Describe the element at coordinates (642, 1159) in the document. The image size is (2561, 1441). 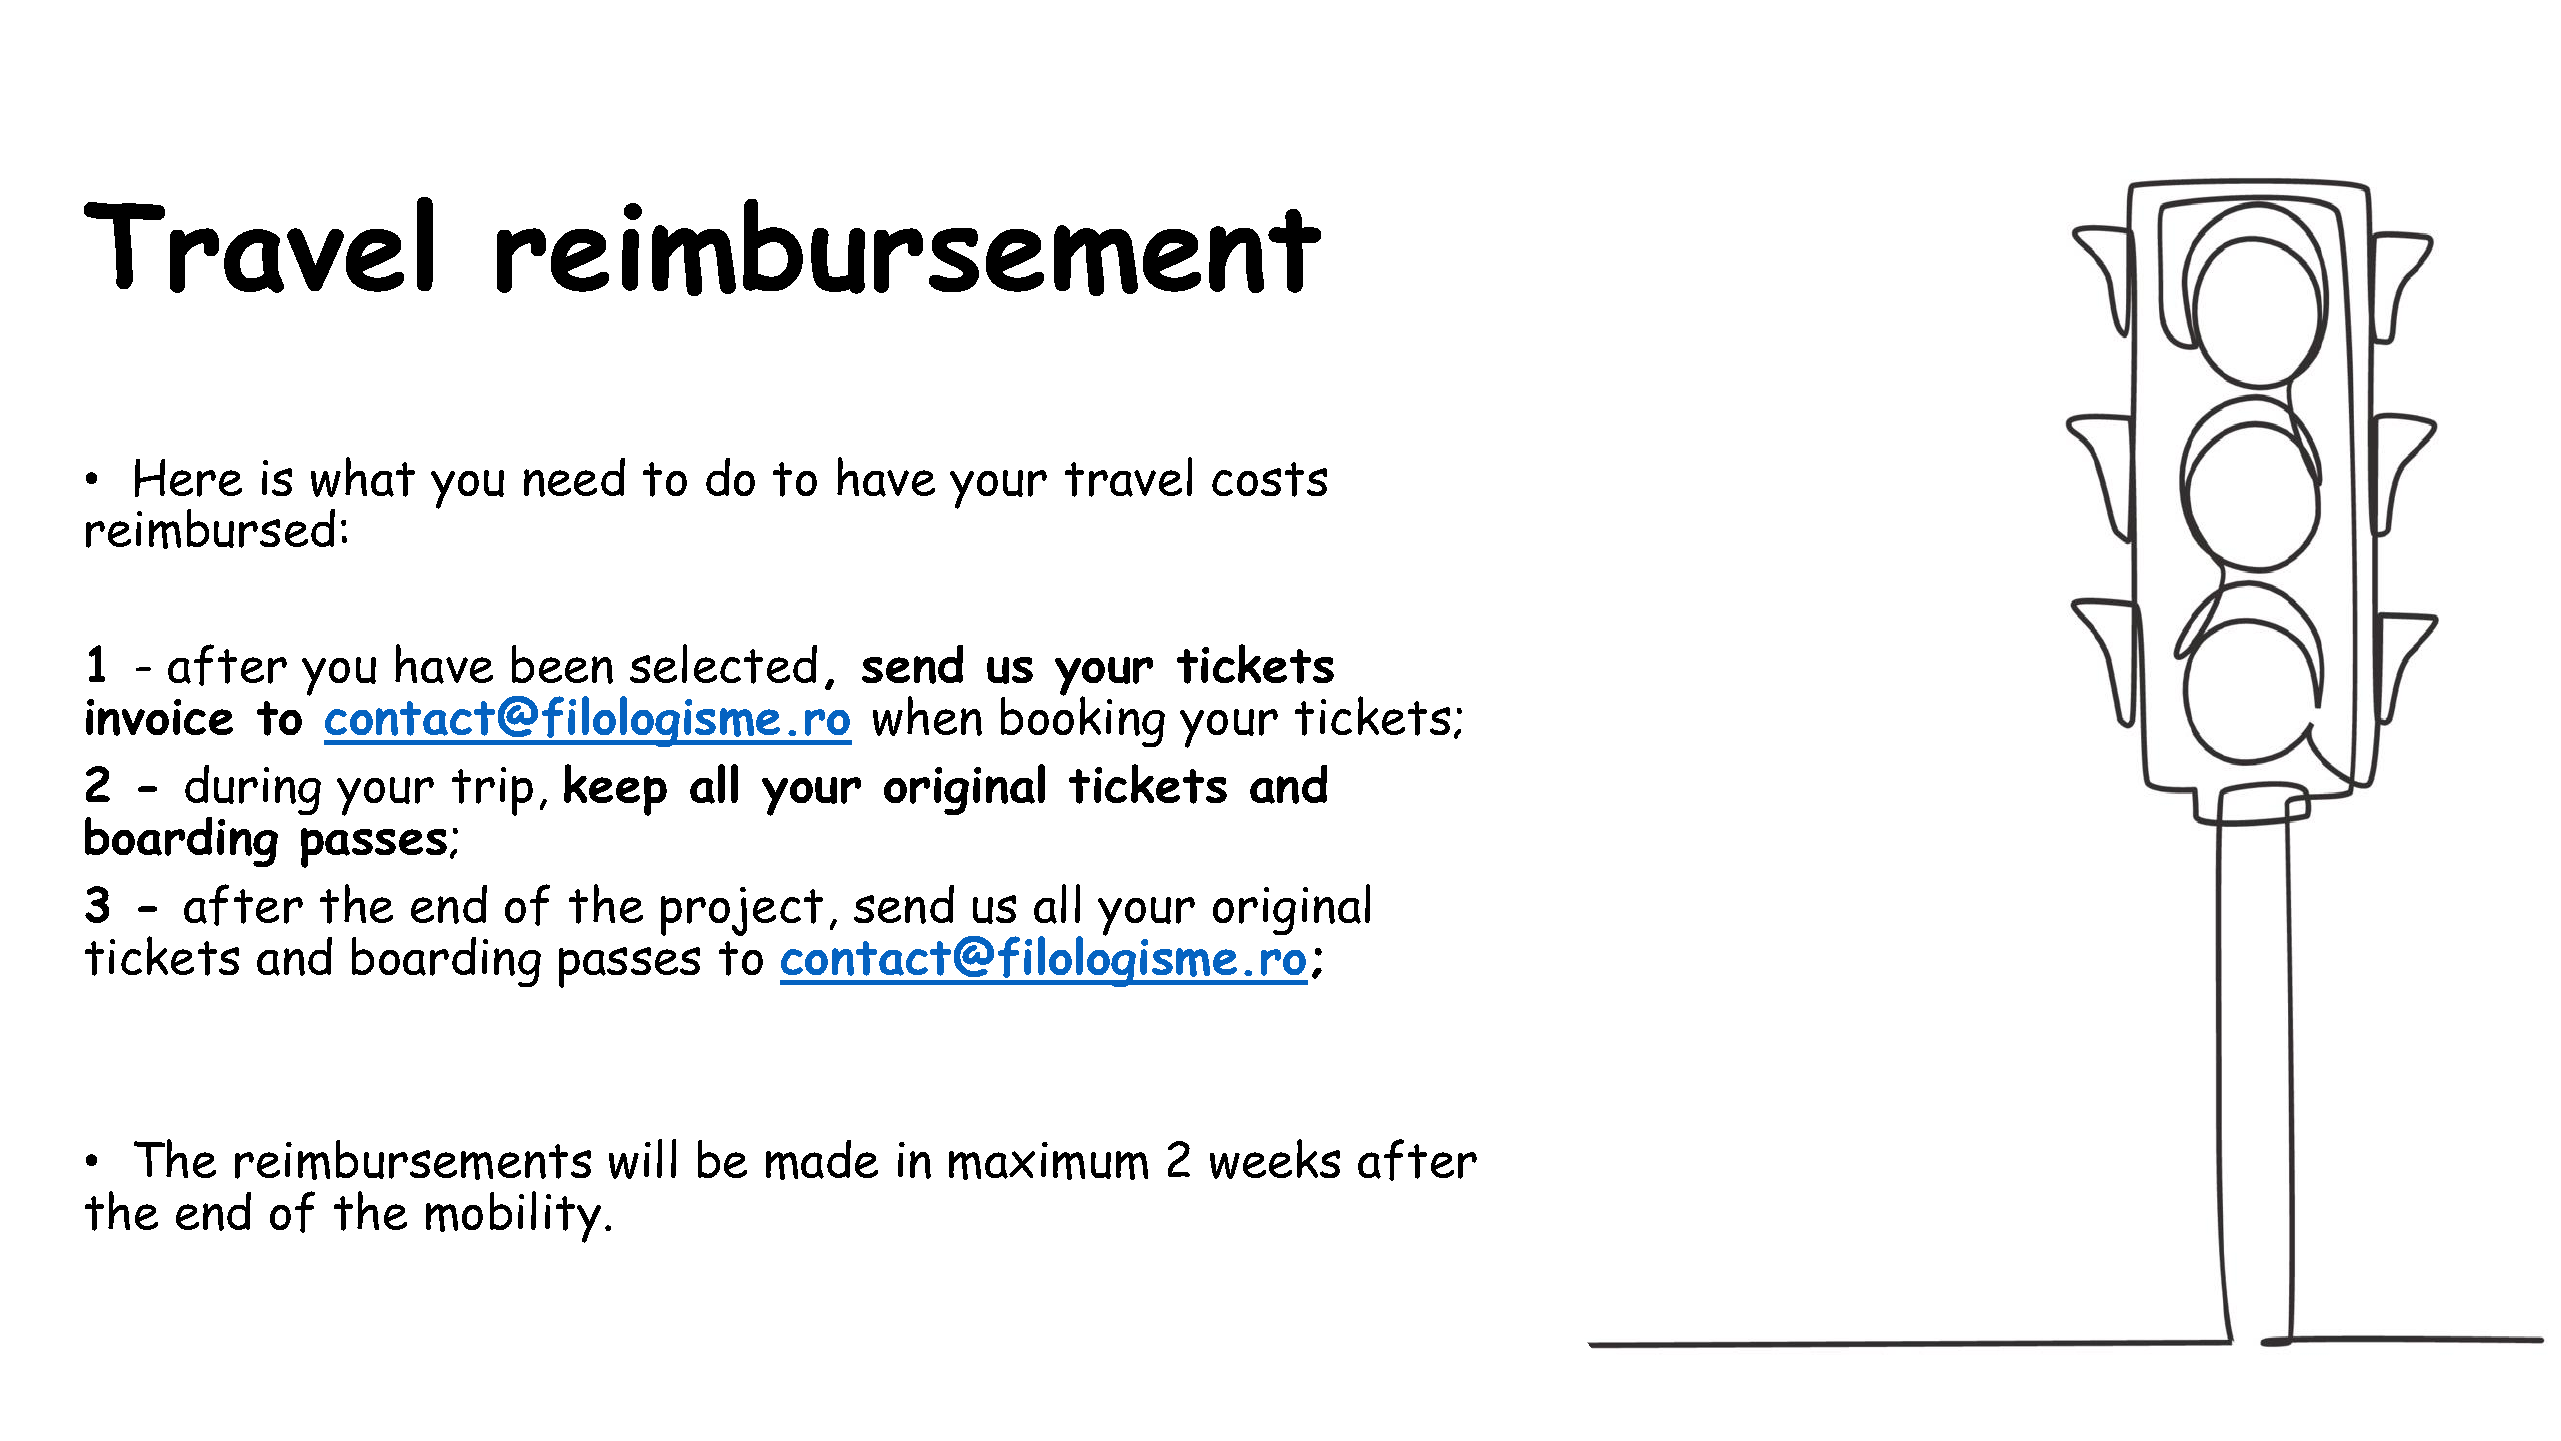
I see `will` at that location.
